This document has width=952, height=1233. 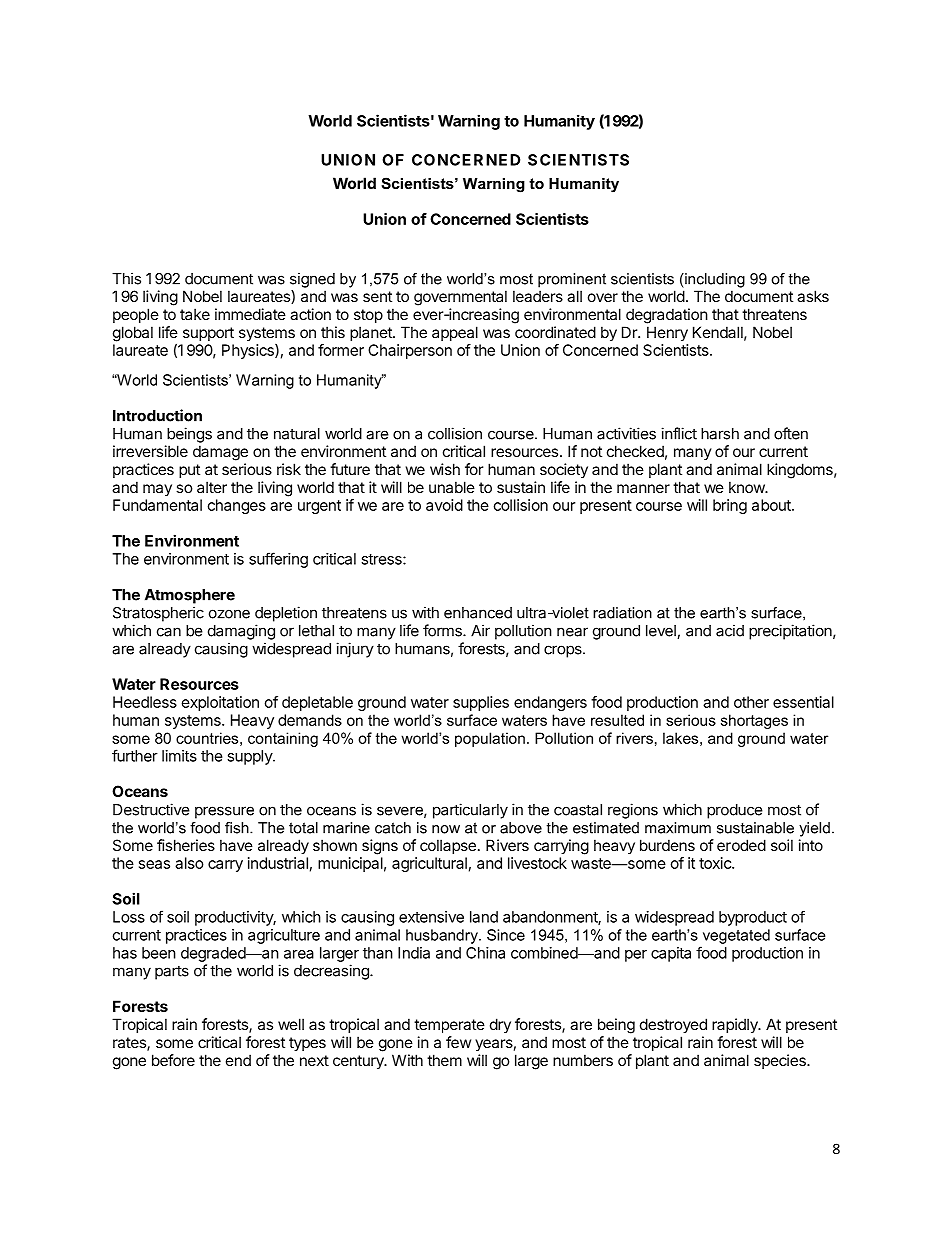 What do you see at coordinates (455, 333) in the document?
I see `appeal` at bounding box center [455, 333].
